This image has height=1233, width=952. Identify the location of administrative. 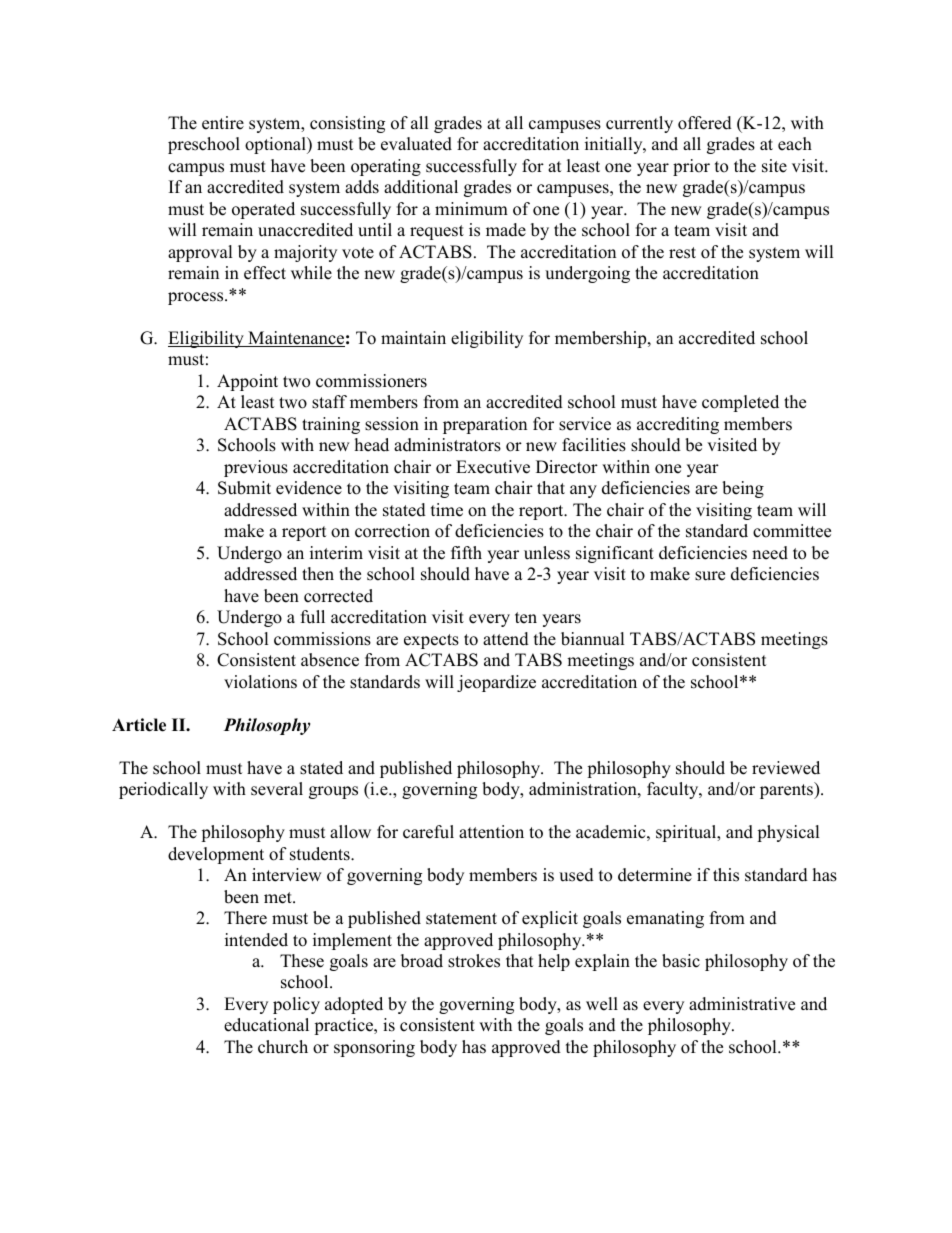
(742, 1004).
